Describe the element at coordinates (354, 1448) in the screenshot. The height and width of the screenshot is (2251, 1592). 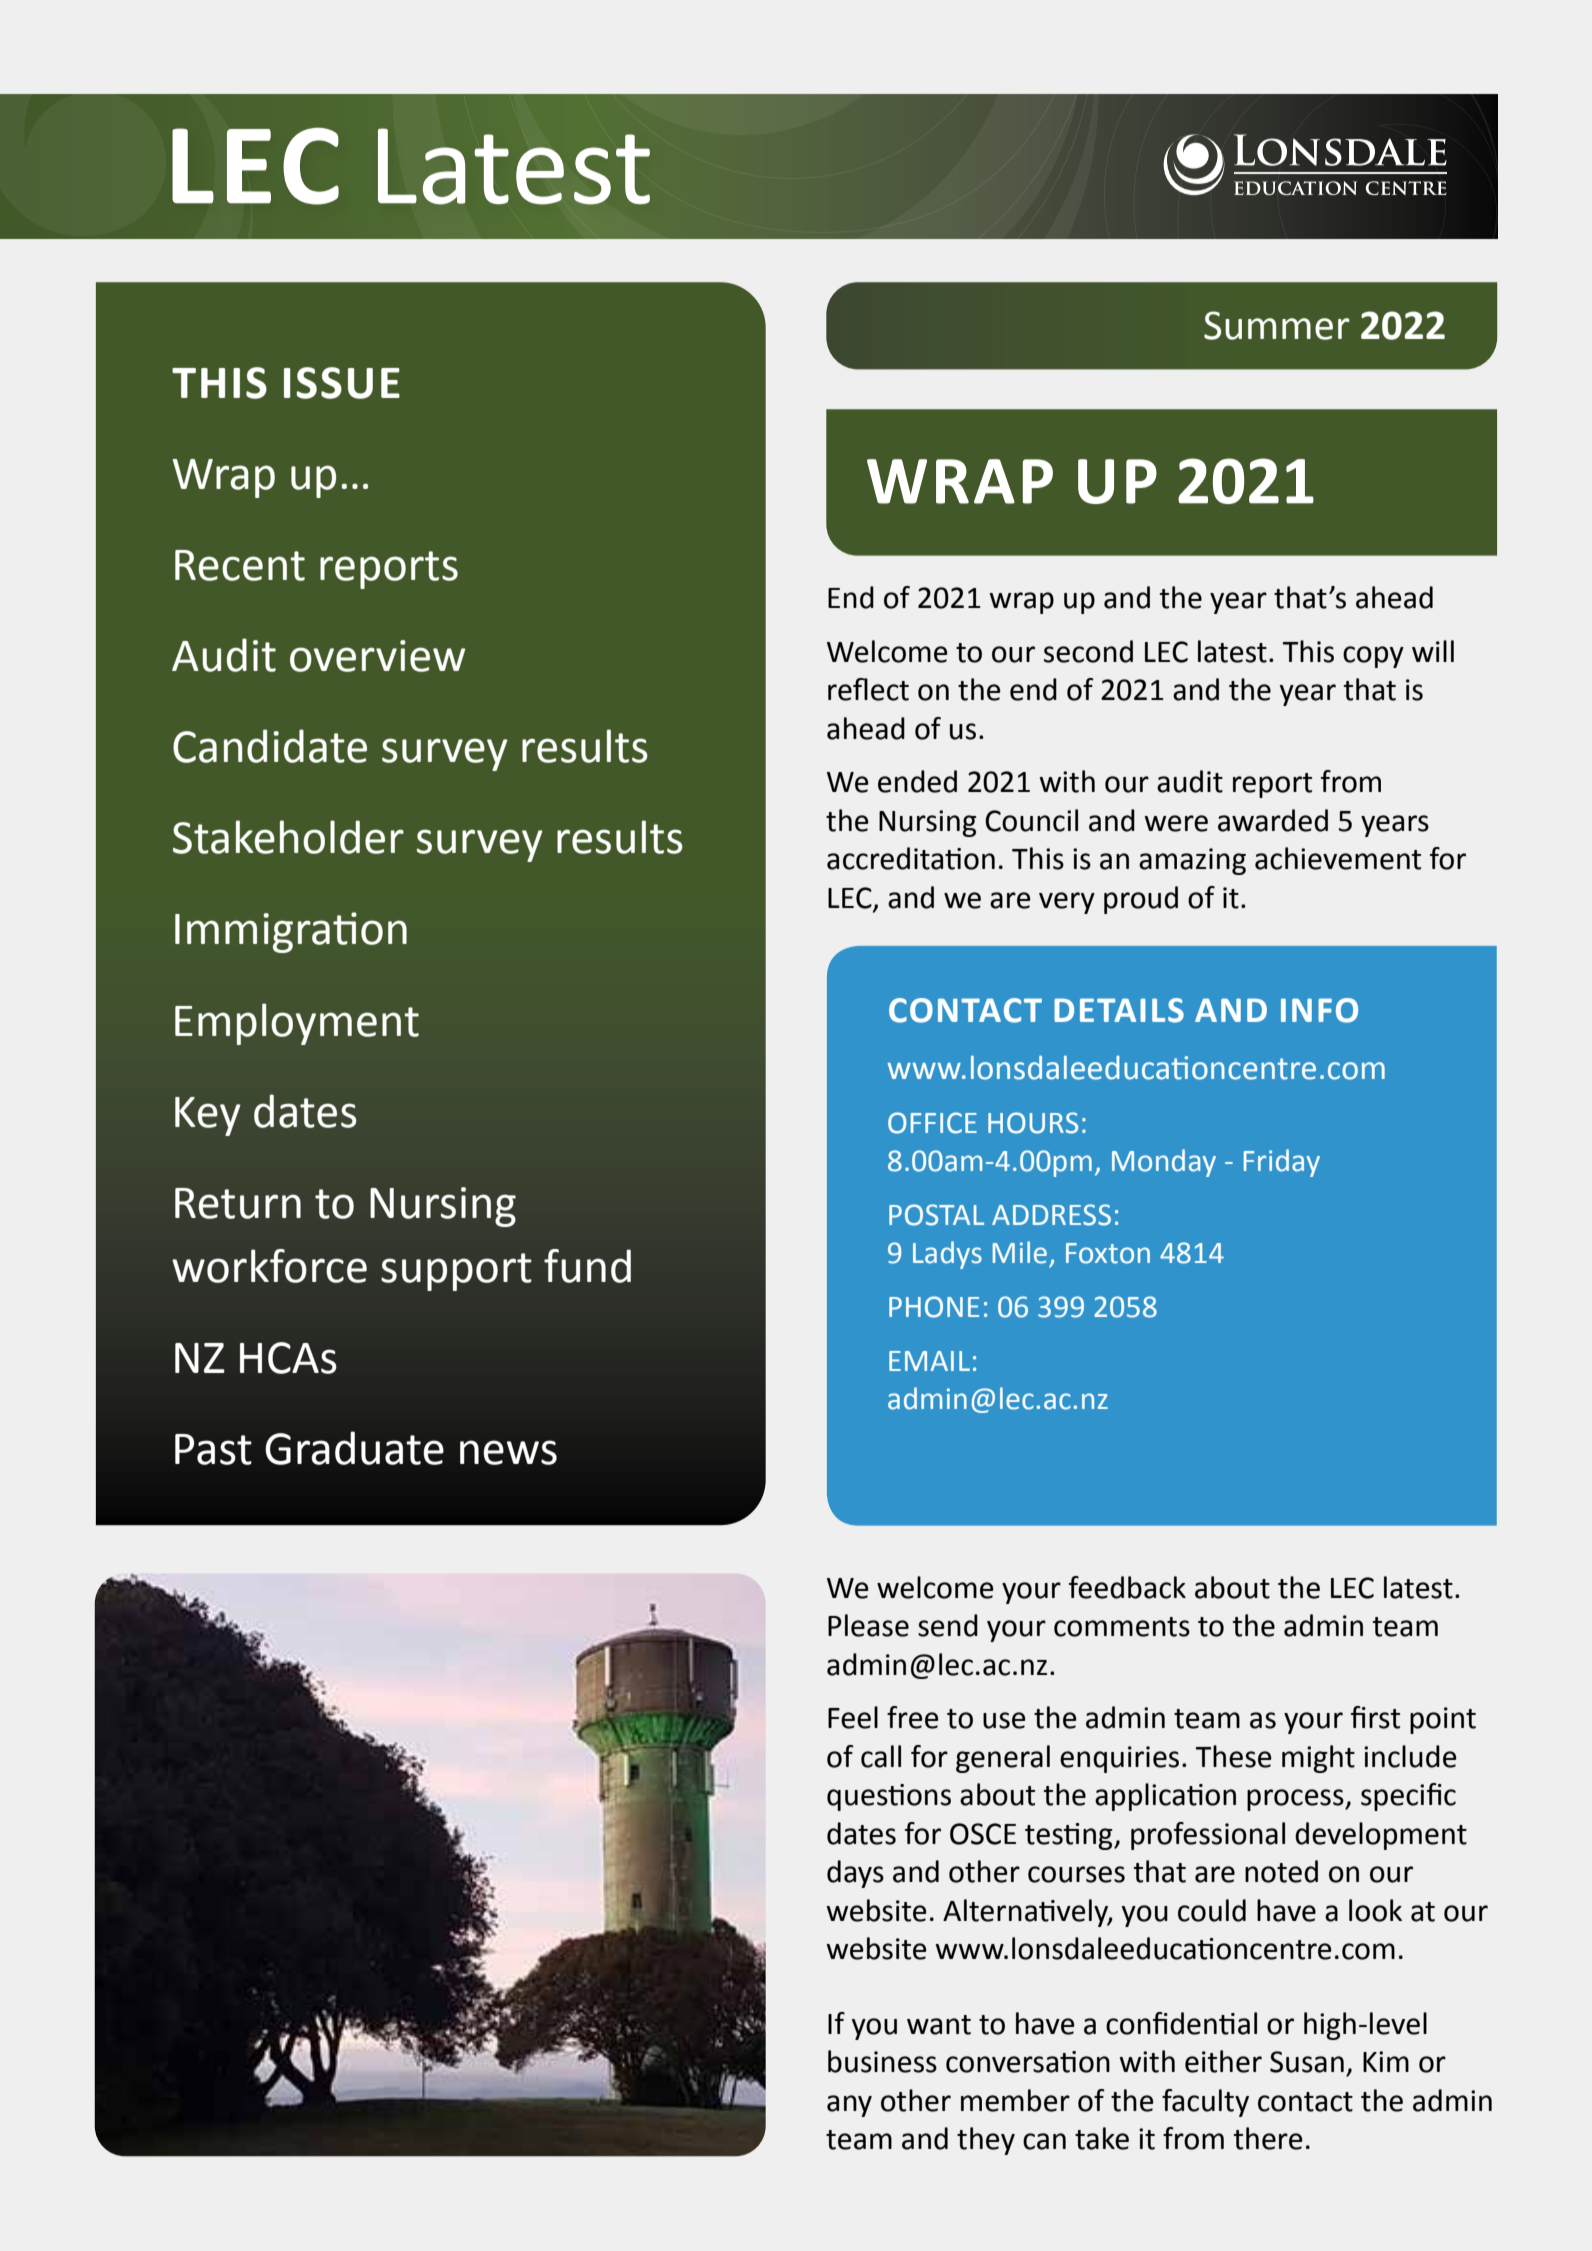
I see `Graduate` at that location.
